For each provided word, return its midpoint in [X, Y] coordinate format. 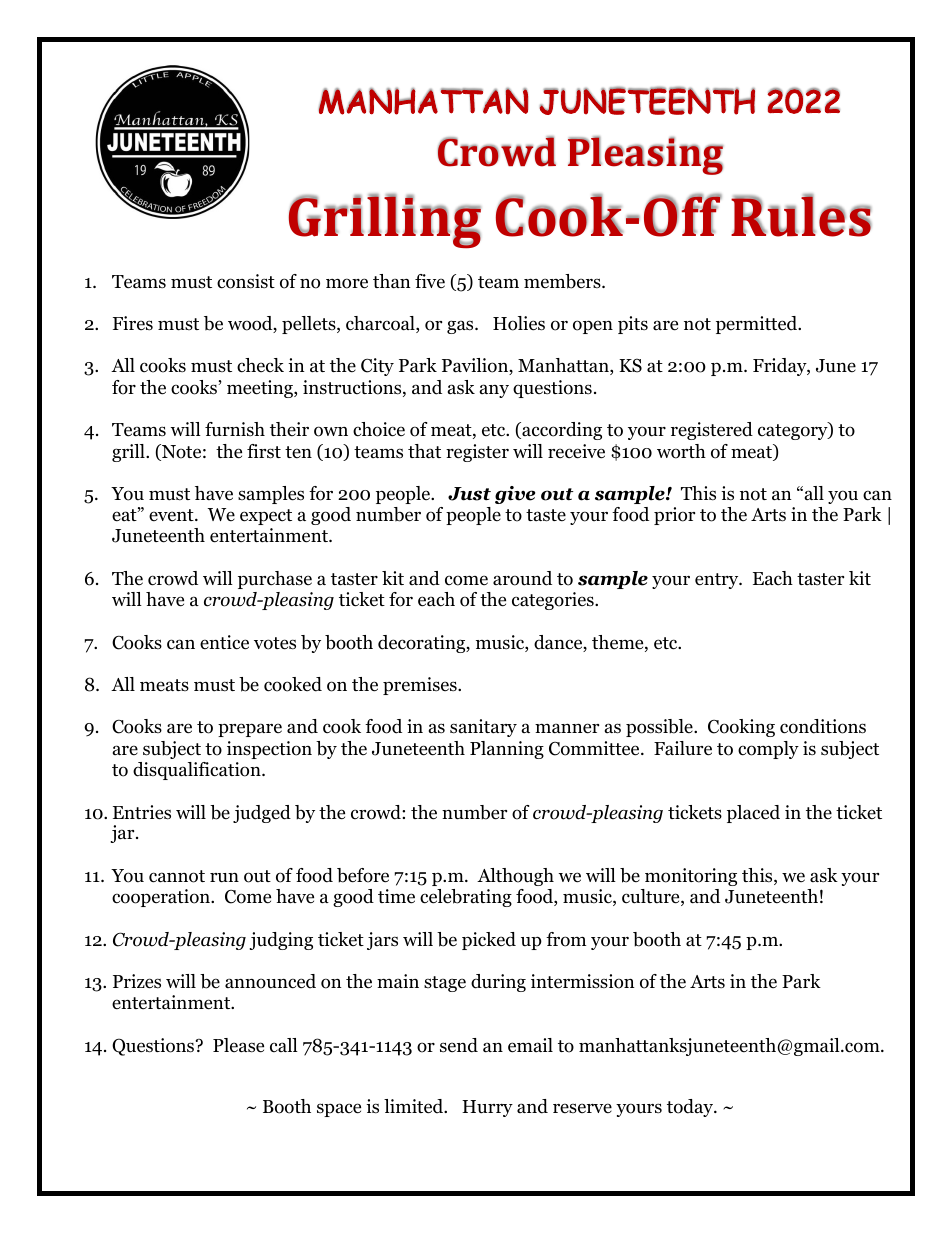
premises [421, 686]
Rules [801, 215]
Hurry [487, 1108]
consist [246, 281]
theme [619, 643]
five [430, 281]
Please [238, 1045]
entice [224, 642]
